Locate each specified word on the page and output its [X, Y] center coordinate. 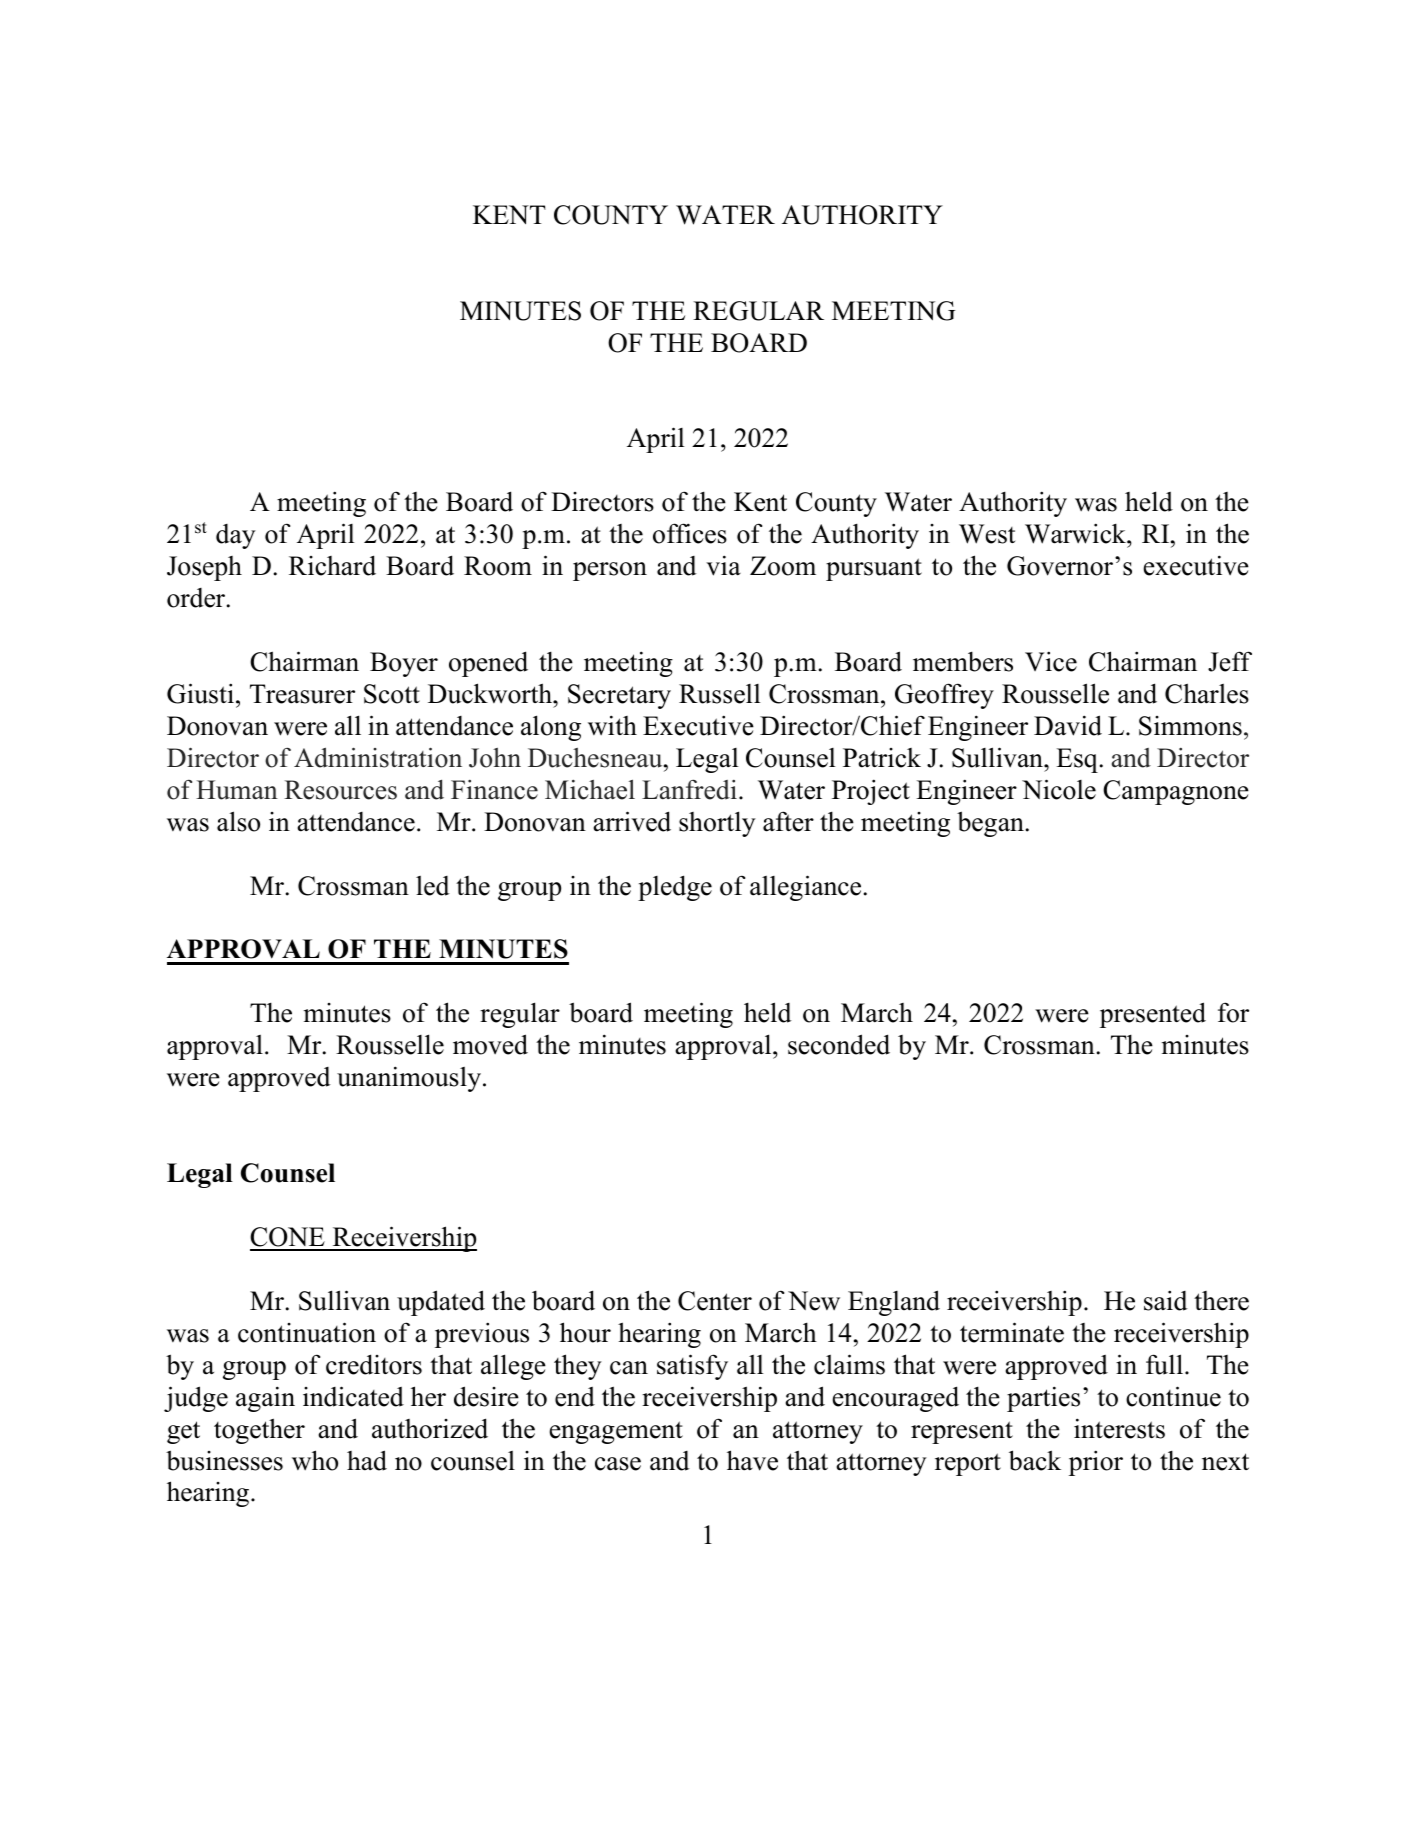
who [315, 1460]
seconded [839, 1044]
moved [490, 1044]
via [723, 565]
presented [1153, 1015]
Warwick [1076, 533]
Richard [332, 565]
